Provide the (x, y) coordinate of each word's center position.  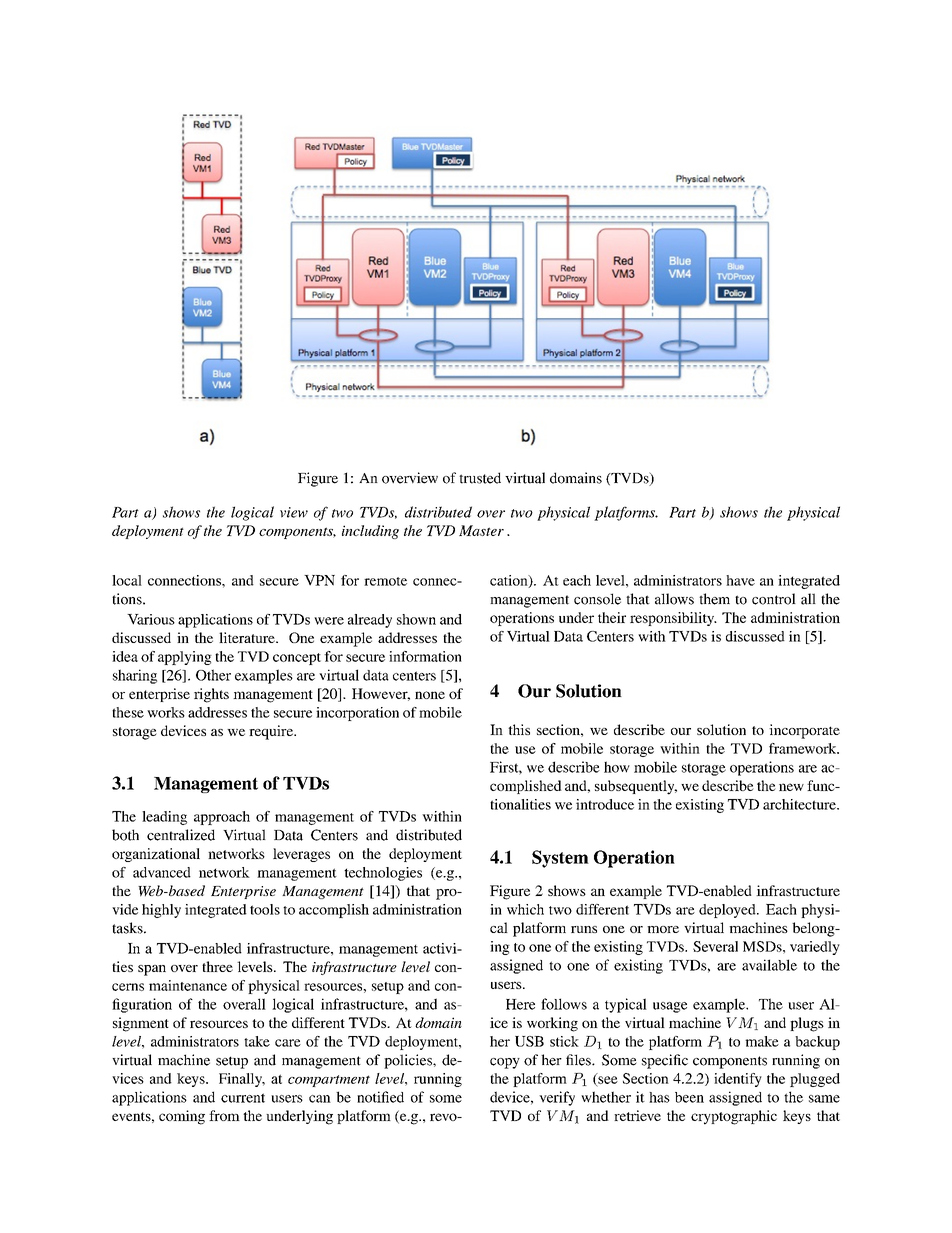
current (243, 1098)
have (740, 580)
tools (265, 909)
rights (211, 695)
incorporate (804, 731)
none (430, 695)
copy (505, 1063)
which (525, 909)
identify (738, 1080)
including (370, 532)
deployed (728, 911)
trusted (480, 478)
